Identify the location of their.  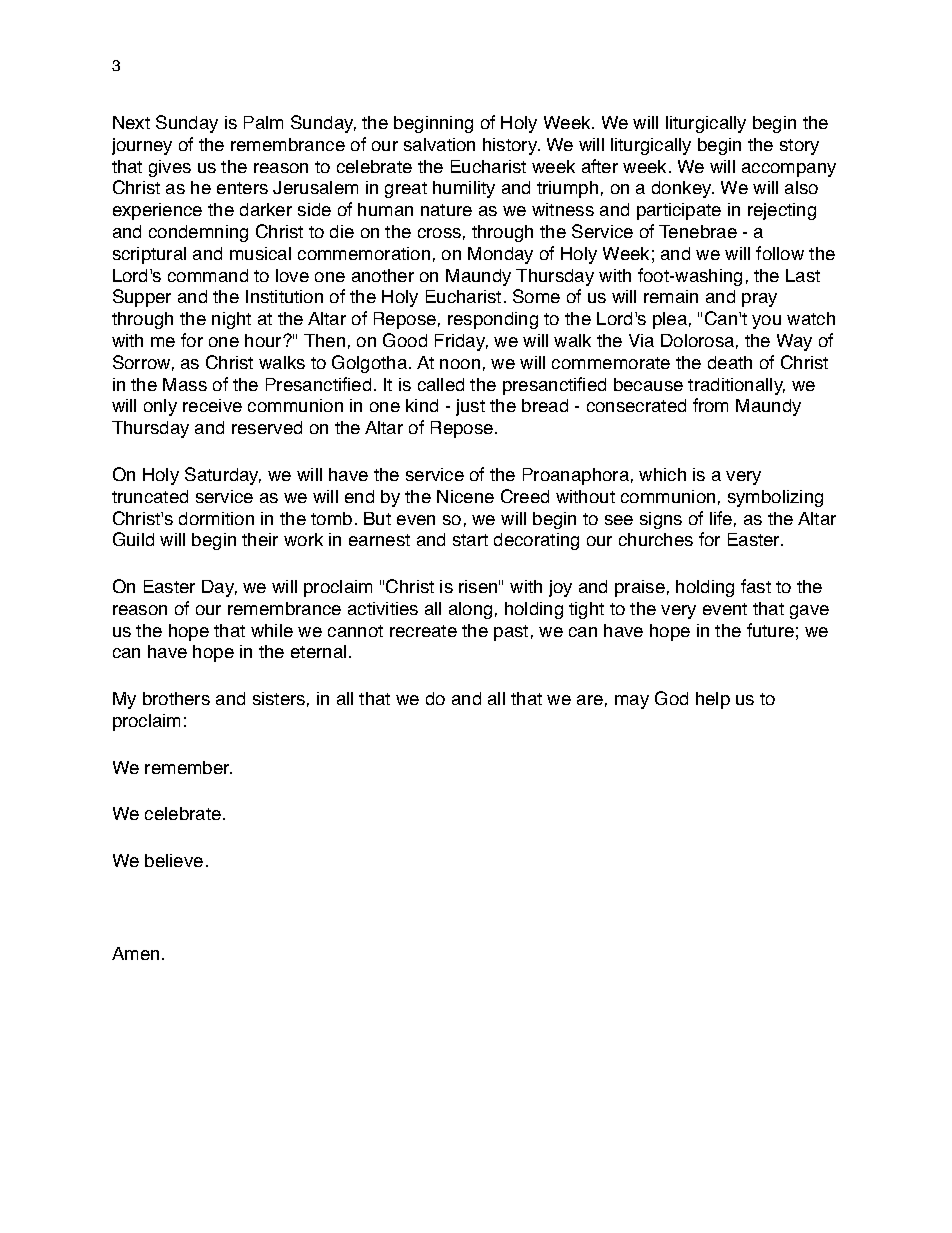
(260, 539).
